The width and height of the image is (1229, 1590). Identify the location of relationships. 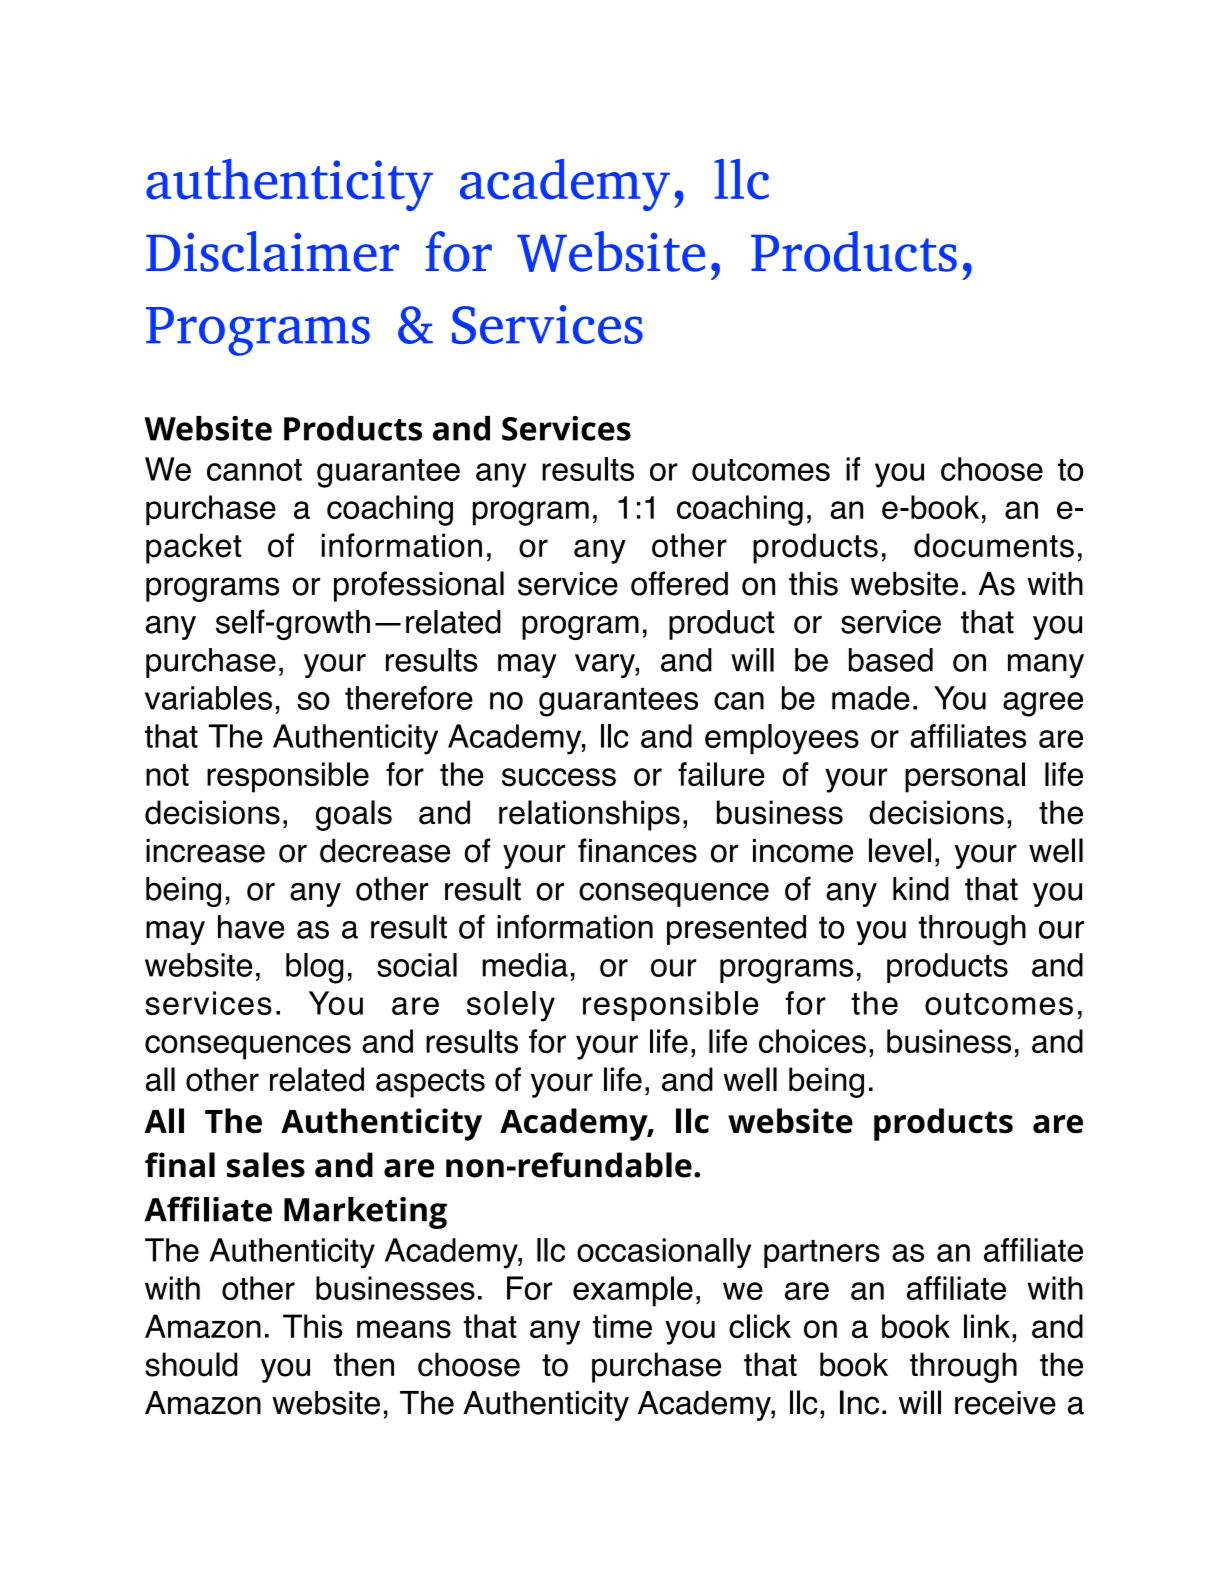
(589, 815).
